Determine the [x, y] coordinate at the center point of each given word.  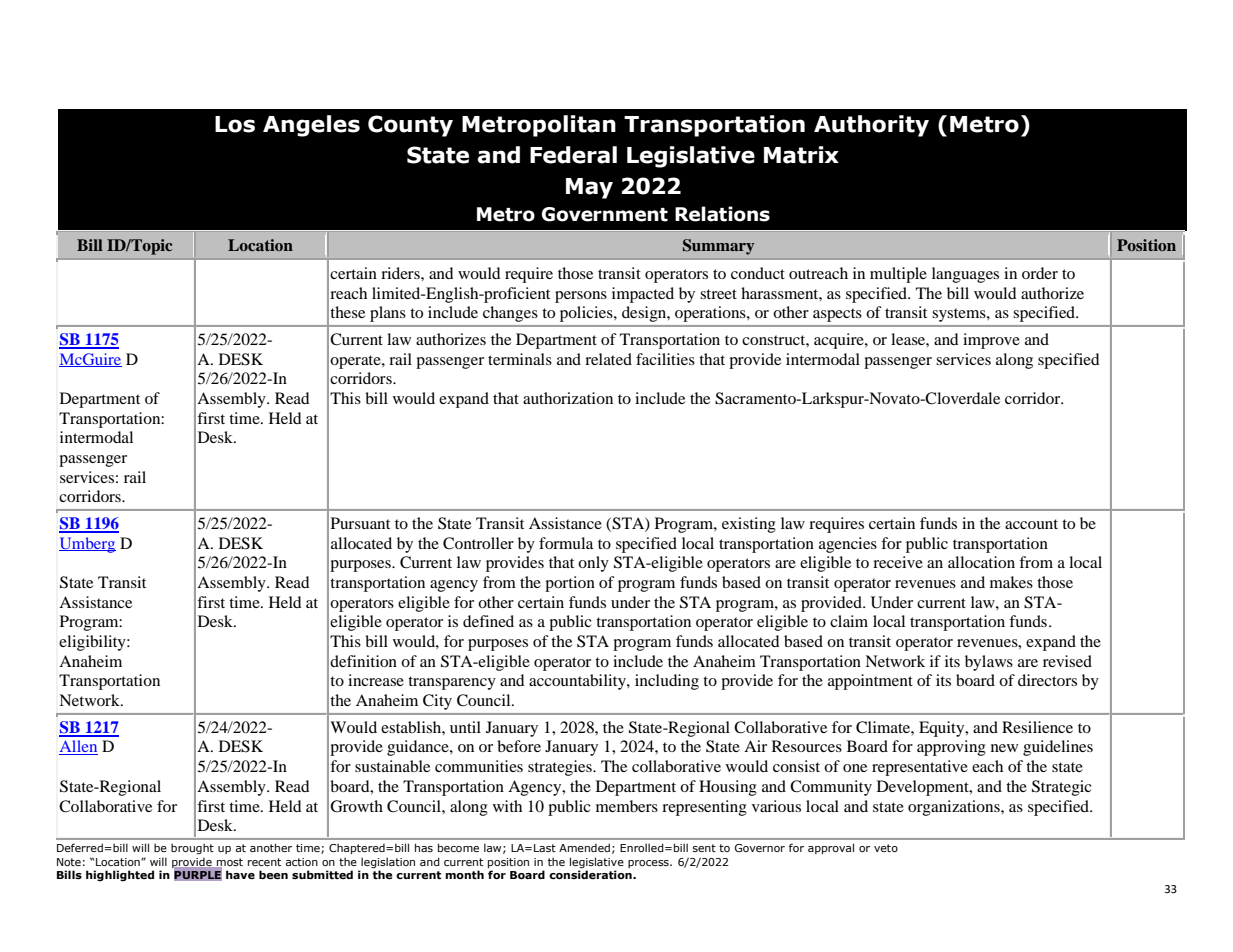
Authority [871, 126]
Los [235, 124]
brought [192, 849]
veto [886, 848]
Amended [584, 847]
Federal [573, 155]
